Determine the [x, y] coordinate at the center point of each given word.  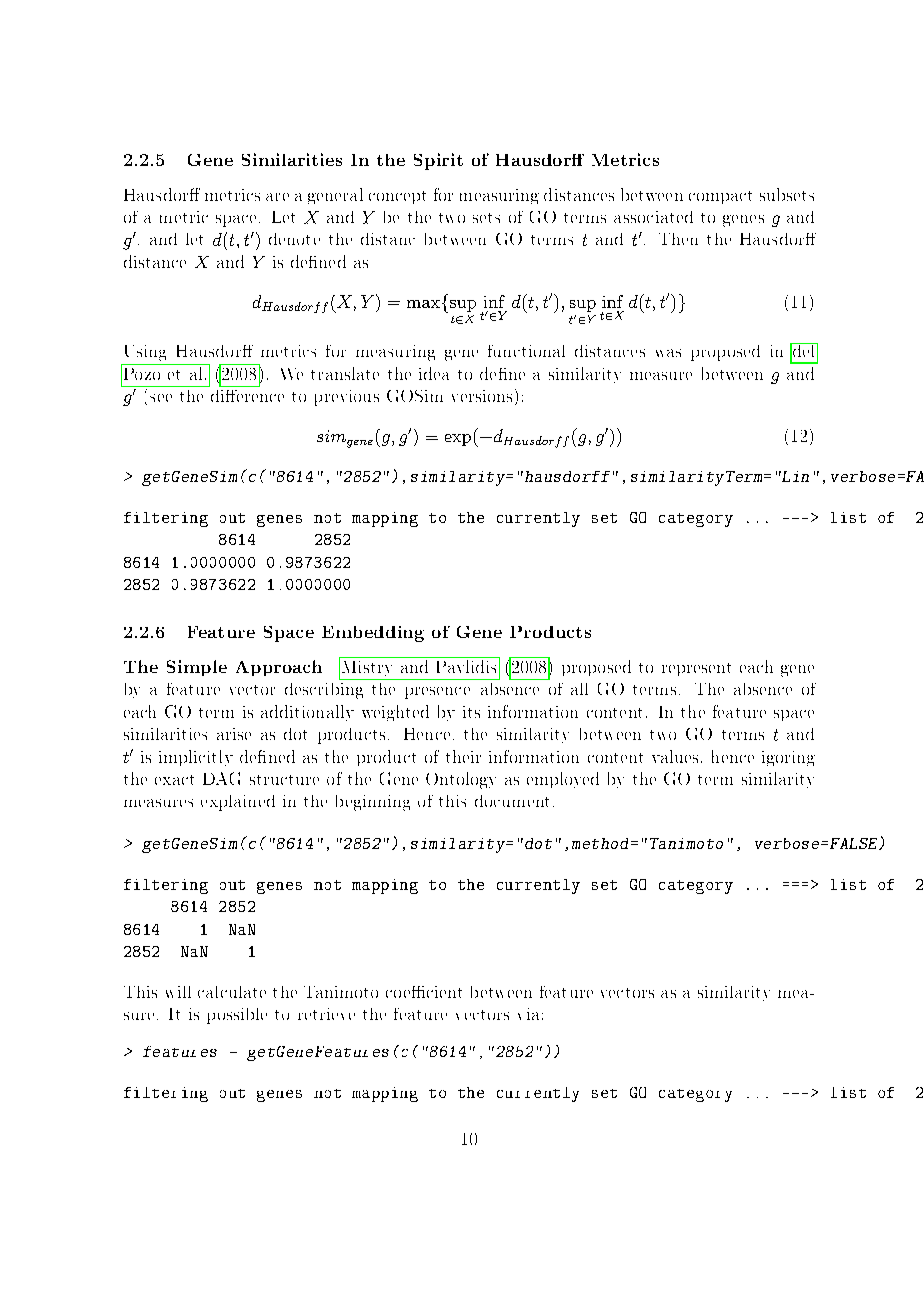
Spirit [438, 161]
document [512, 801]
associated [653, 217]
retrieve [326, 1014]
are [277, 197]
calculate [232, 992]
